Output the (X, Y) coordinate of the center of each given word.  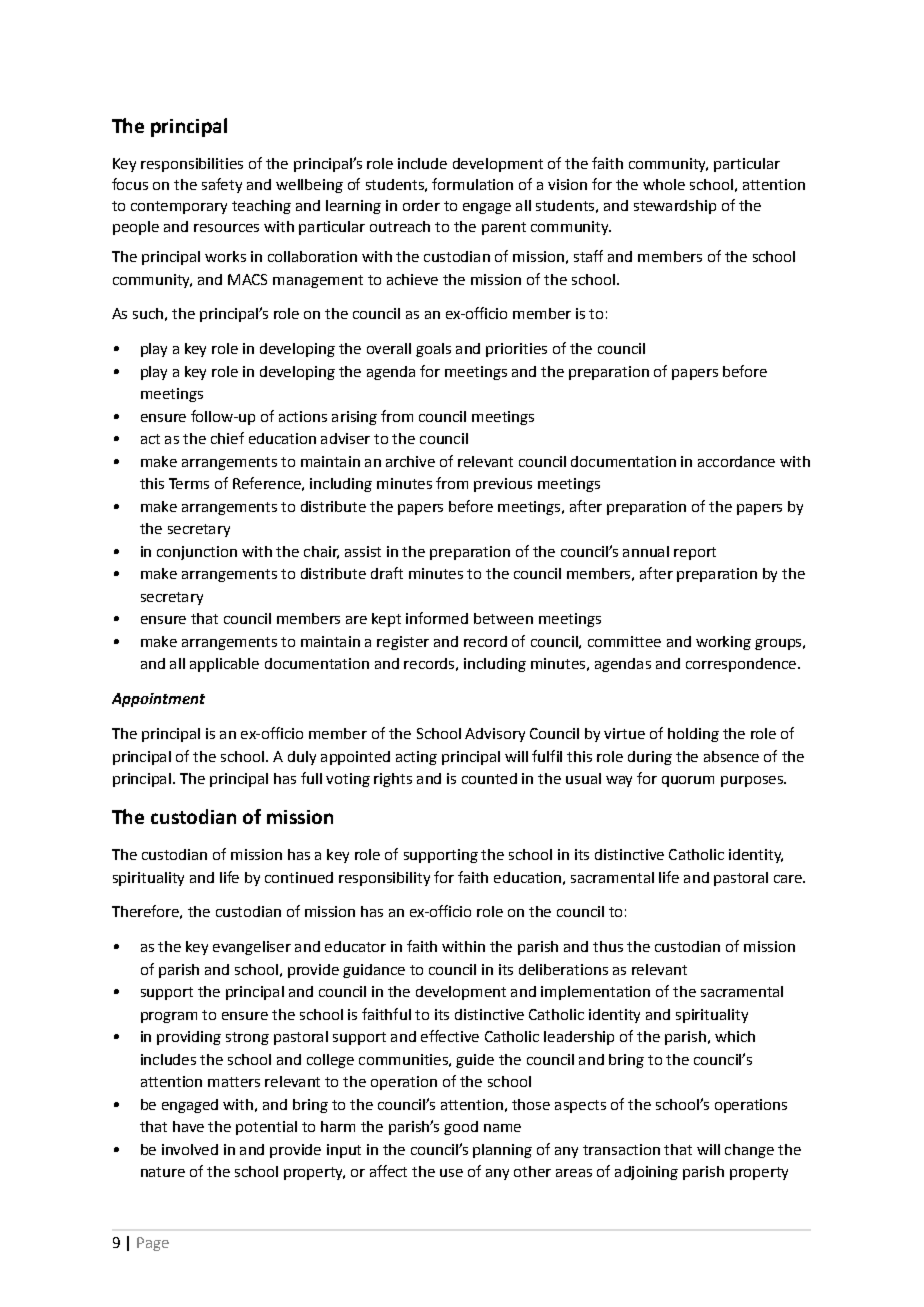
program (169, 1017)
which (735, 1036)
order (421, 205)
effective (450, 1036)
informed (437, 618)
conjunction (197, 553)
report (695, 553)
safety (222, 185)
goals (433, 350)
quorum (688, 781)
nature (163, 1172)
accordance (736, 461)
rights (393, 780)
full (311, 778)
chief (227, 438)
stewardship (675, 207)
